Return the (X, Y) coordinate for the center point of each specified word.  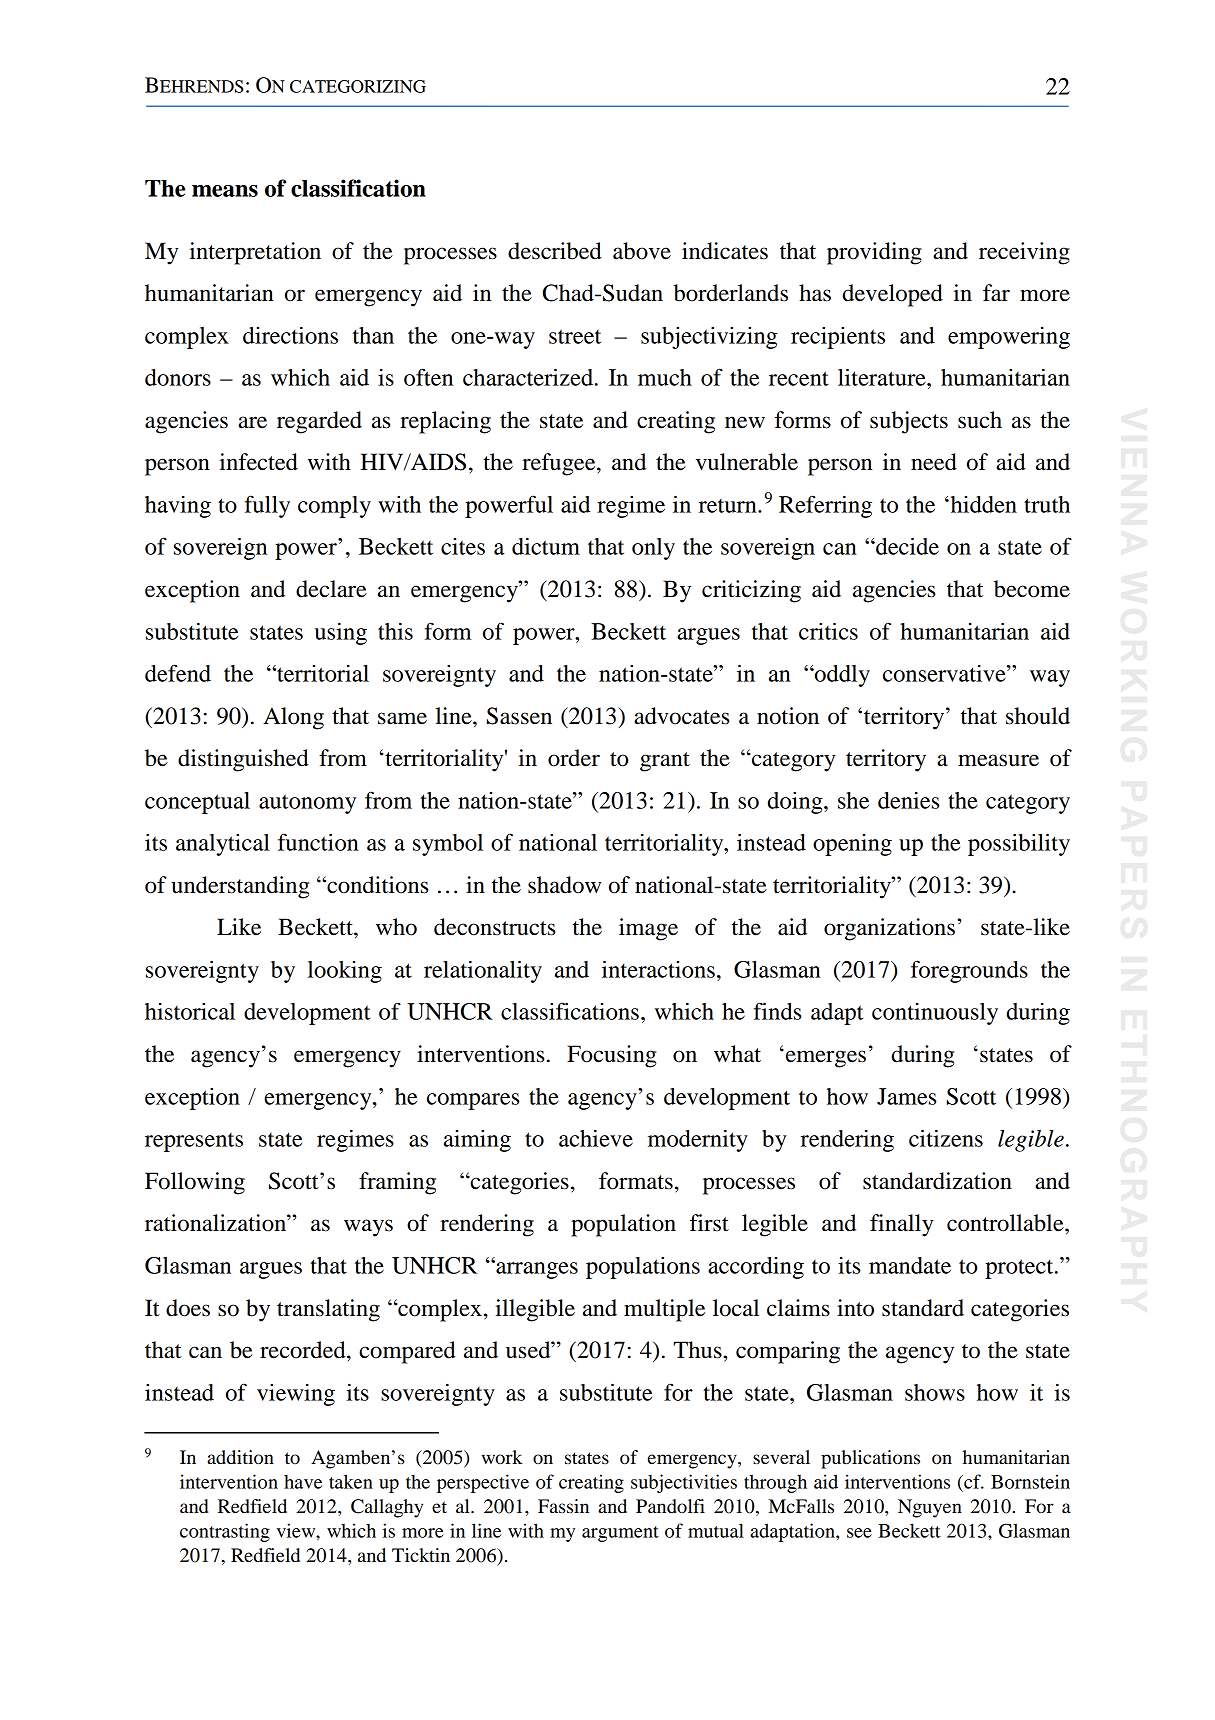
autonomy (307, 804)
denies (908, 800)
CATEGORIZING (358, 86)
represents (194, 1142)
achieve (596, 1138)
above (642, 251)
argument (620, 1534)
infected (259, 462)
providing (874, 253)
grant (665, 762)
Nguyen (930, 1508)
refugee (560, 464)
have (303, 1482)
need (934, 462)
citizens (946, 1138)
